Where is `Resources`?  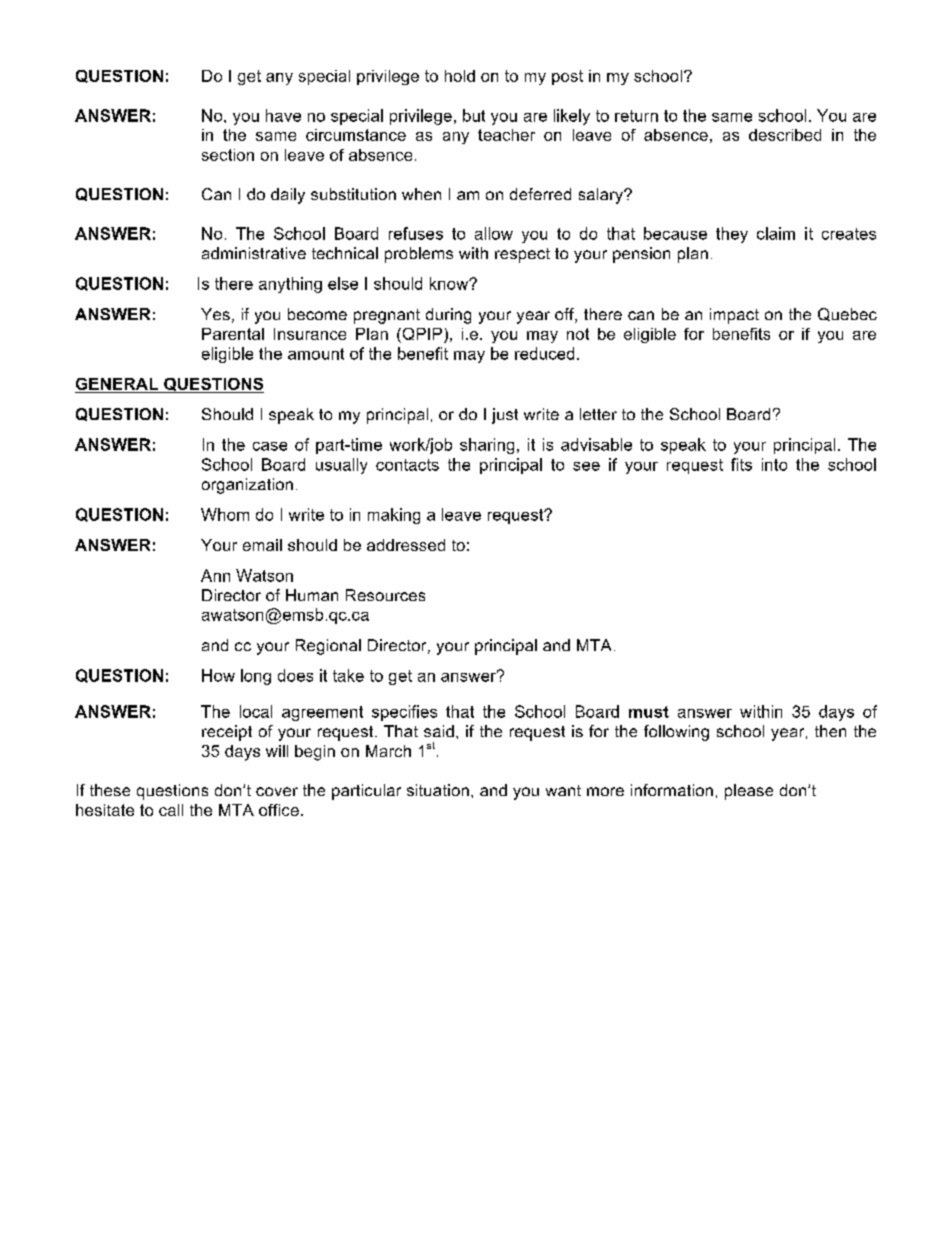 Resources is located at coordinates (385, 595).
